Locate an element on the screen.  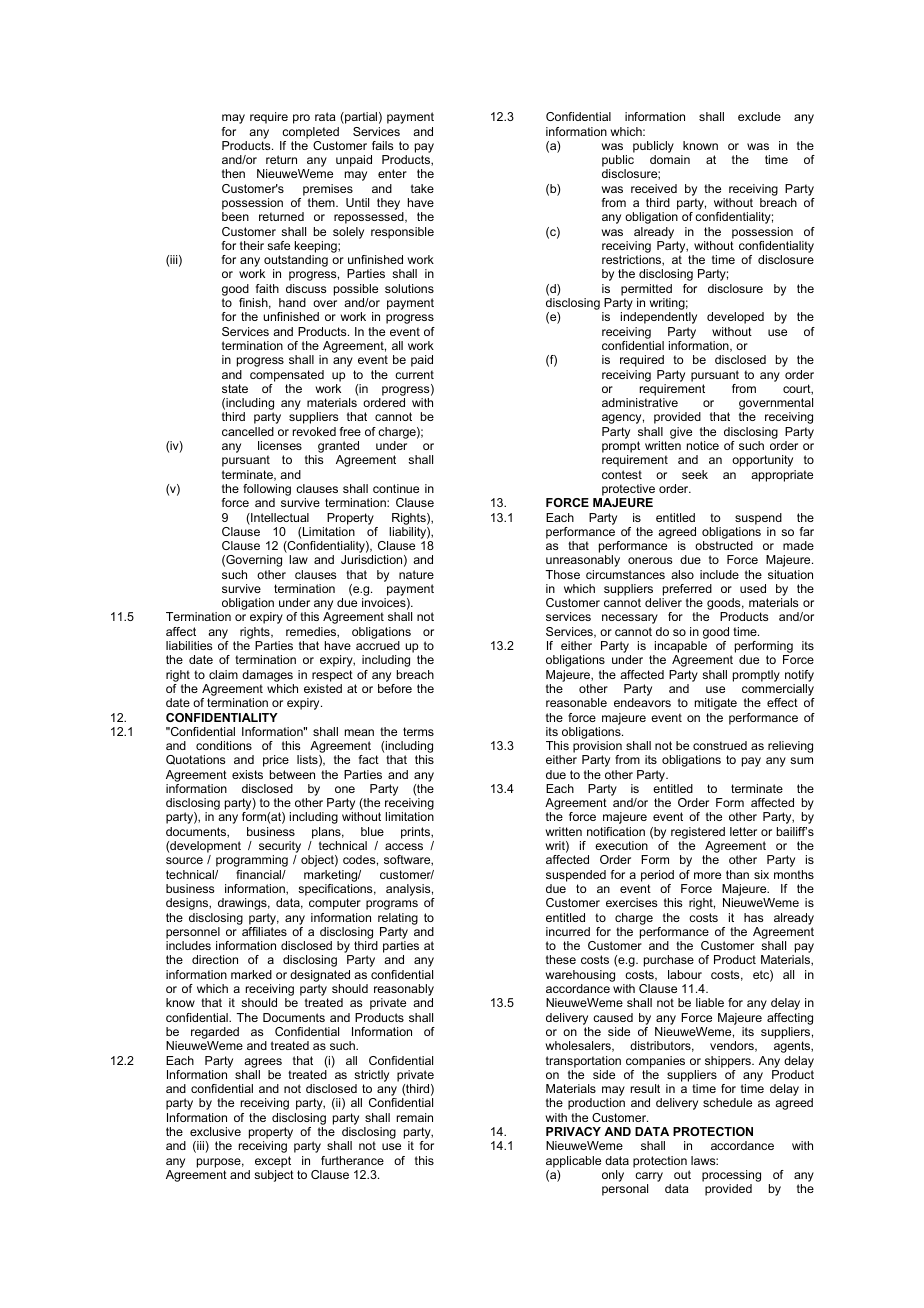
exclude is located at coordinates (759, 116).
